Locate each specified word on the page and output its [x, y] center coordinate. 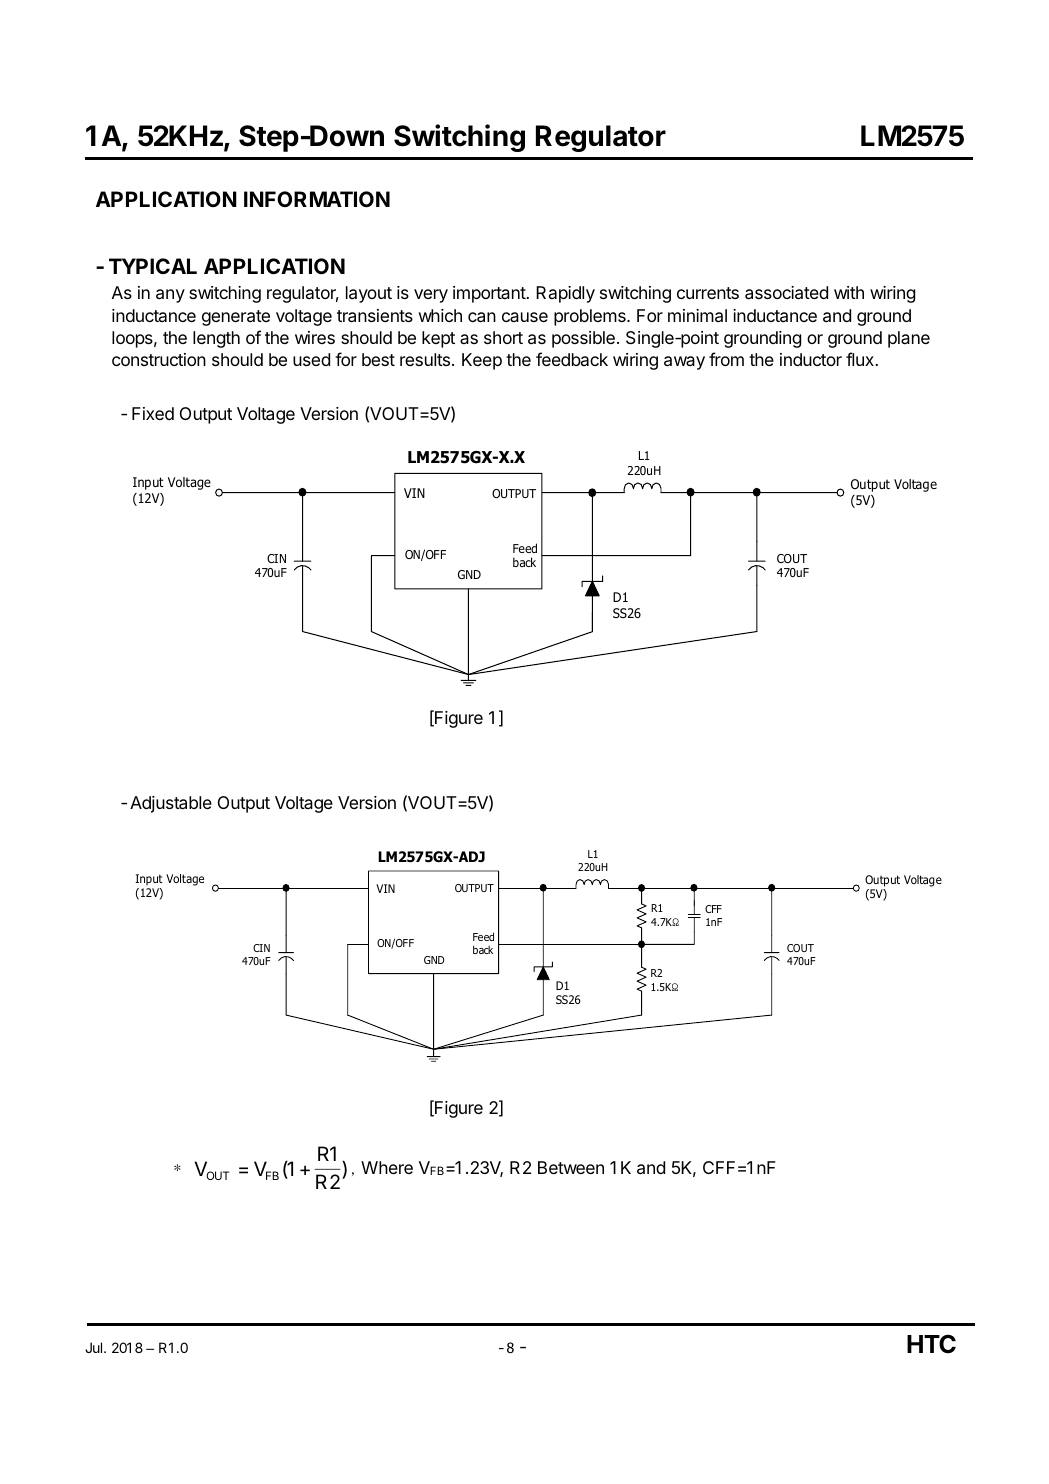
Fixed [153, 413]
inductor [811, 359]
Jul [95, 1347]
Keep [482, 361]
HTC [931, 1344]
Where [387, 1167]
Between [571, 1167]
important [489, 294]
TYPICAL [153, 266]
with [849, 292]
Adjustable [171, 804]
